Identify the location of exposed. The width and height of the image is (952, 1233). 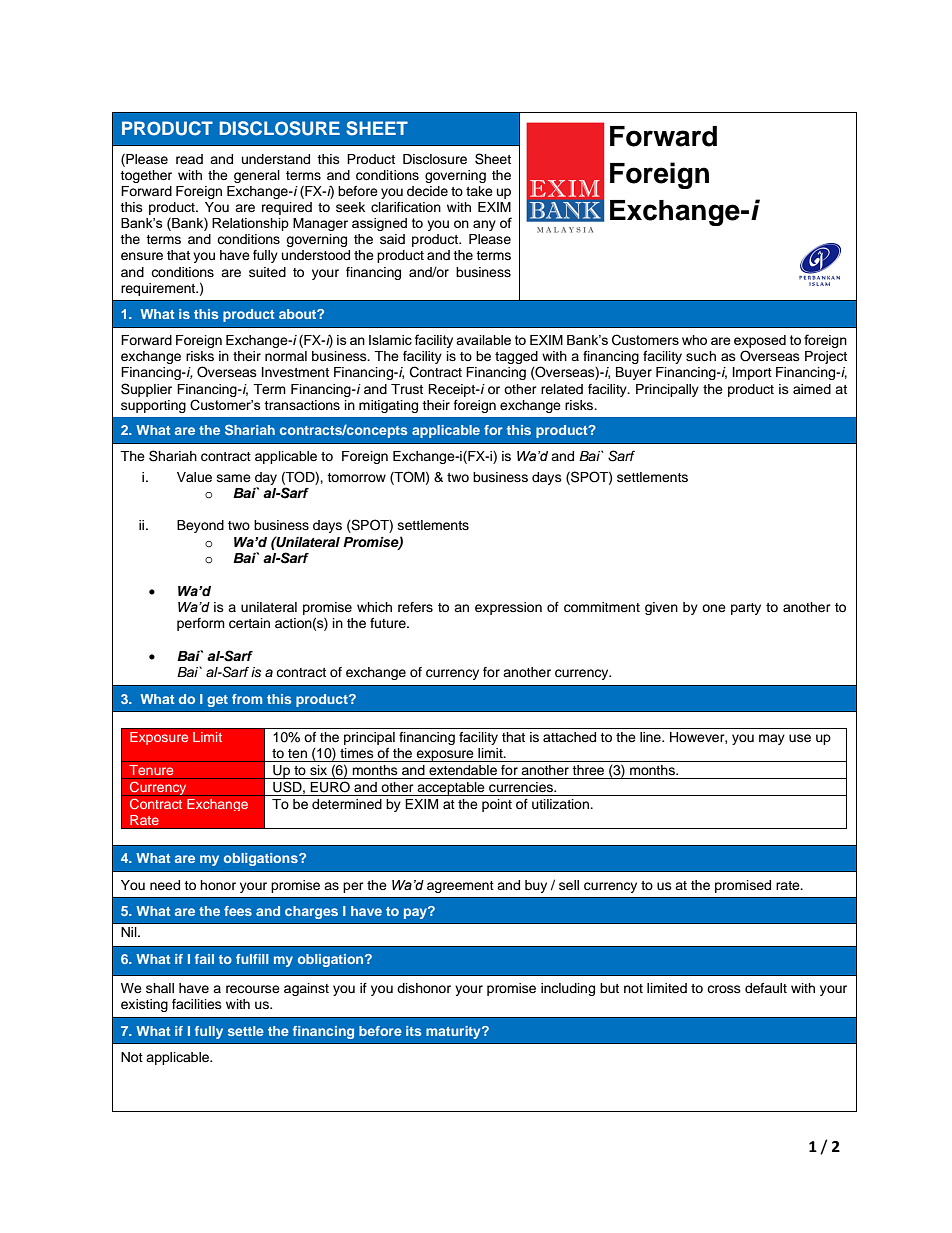
(760, 341).
